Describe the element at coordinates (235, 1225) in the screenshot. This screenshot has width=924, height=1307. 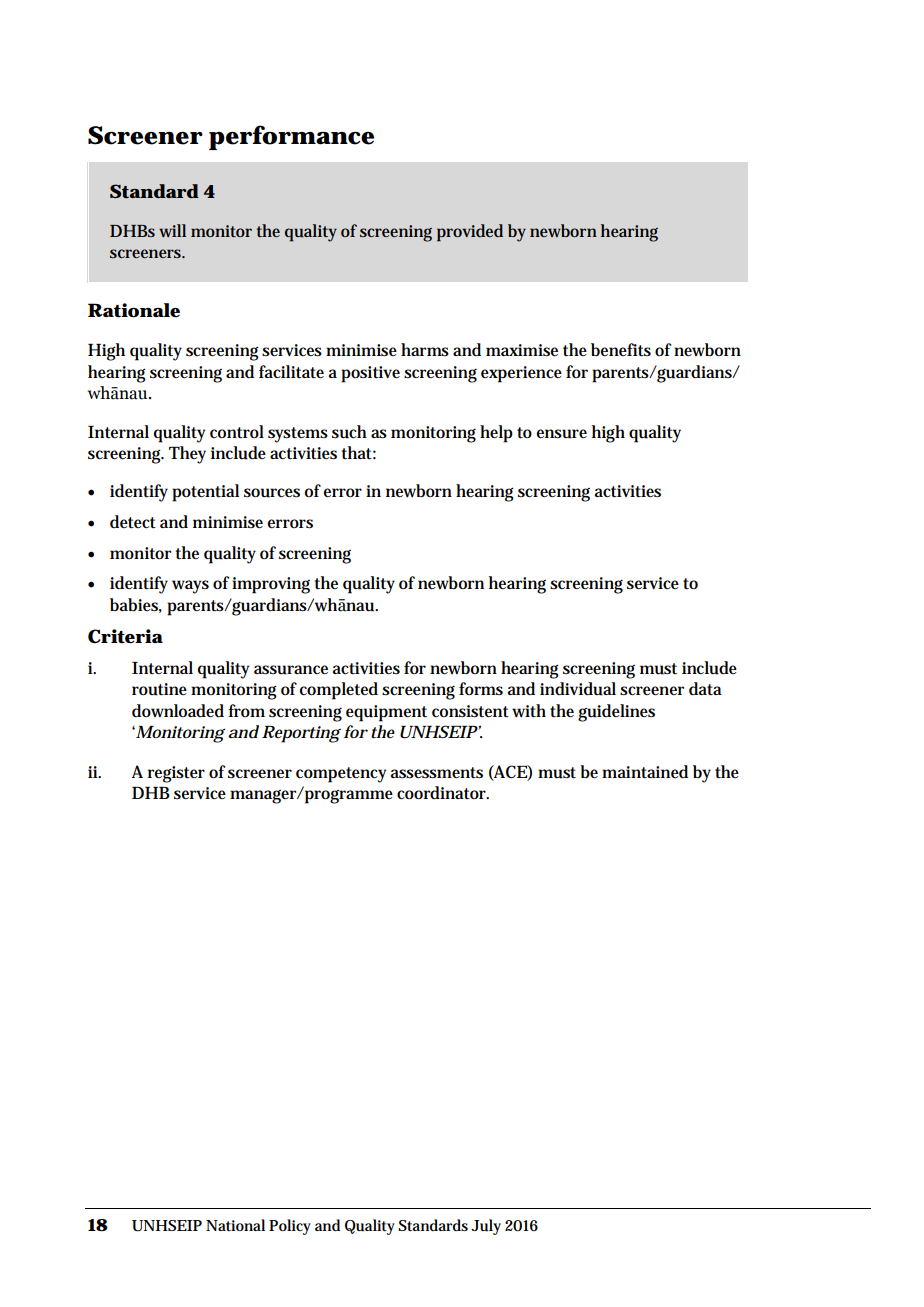
I see `National` at that location.
